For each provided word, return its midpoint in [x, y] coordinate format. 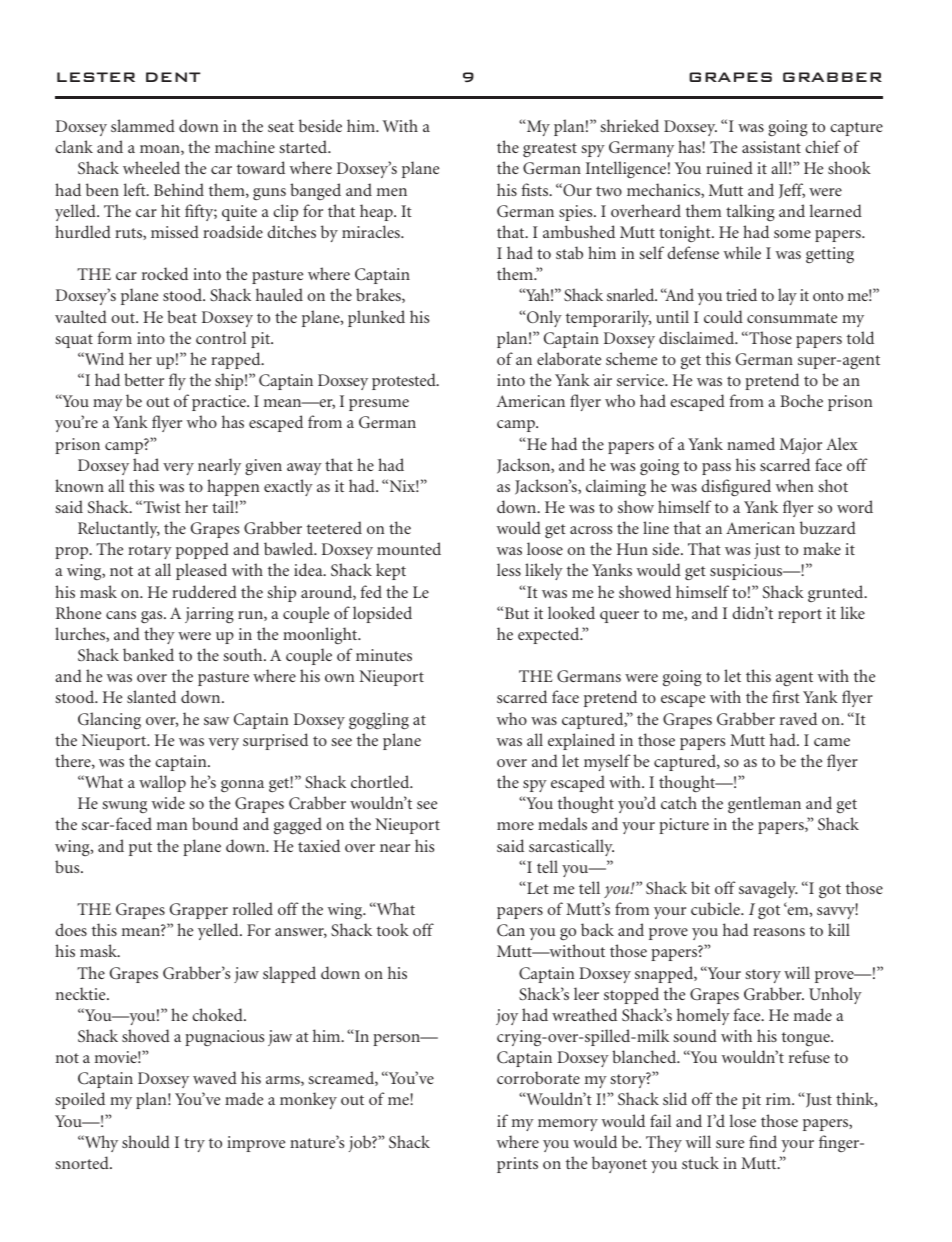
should [146, 1141]
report [800, 616]
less [509, 569]
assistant [771, 147]
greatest [550, 150]
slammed [143, 125]
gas [153, 617]
